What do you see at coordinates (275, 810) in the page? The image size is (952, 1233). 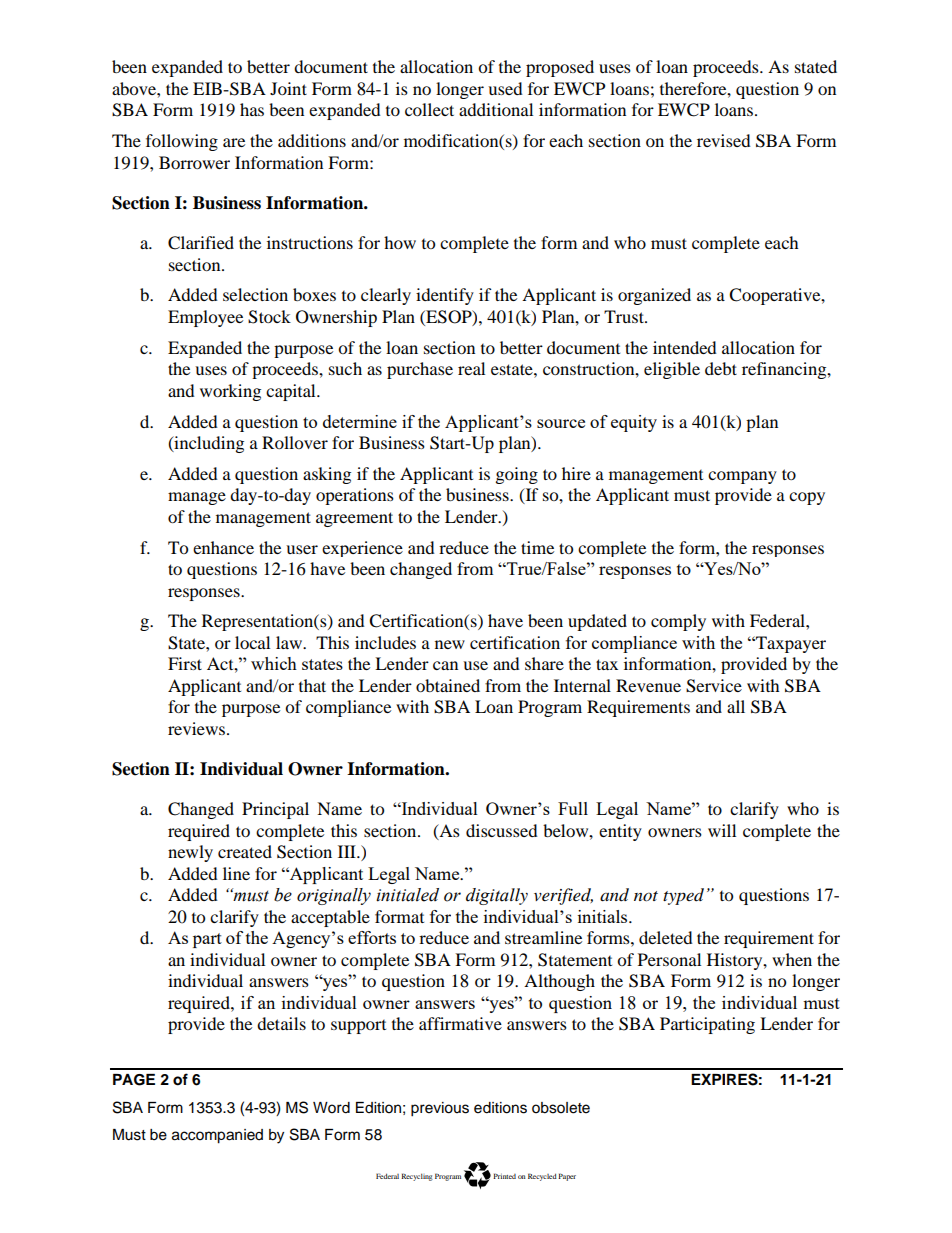 I see `Principal` at bounding box center [275, 810].
